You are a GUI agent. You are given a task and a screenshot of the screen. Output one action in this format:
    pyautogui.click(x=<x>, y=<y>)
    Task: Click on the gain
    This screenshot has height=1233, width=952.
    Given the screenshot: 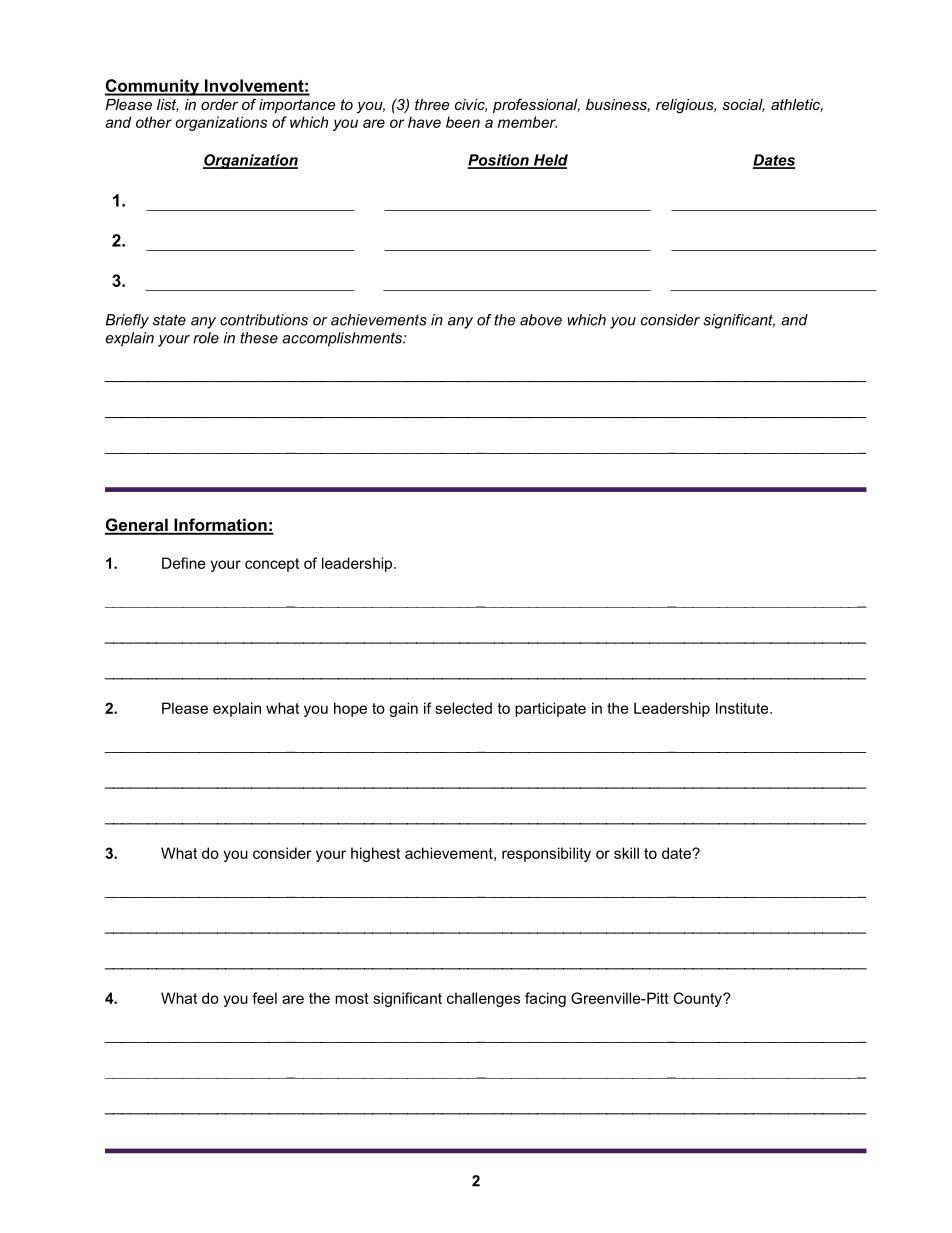 What is the action you would take?
    pyautogui.click(x=403, y=709)
